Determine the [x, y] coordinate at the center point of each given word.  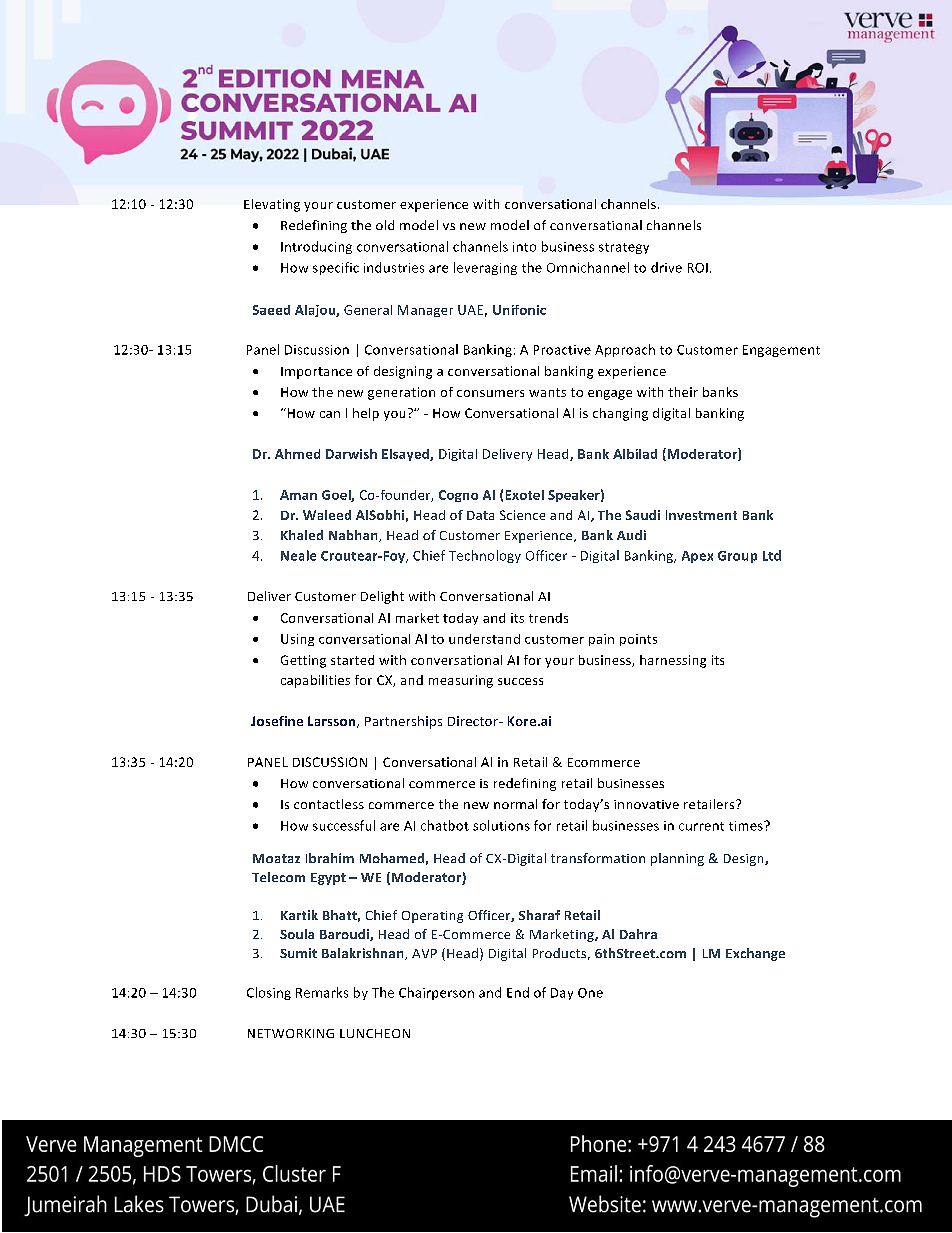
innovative [646, 804]
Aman [298, 495]
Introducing [316, 247]
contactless [329, 804]
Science [522, 515]
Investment [701, 515]
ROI [698, 268]
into [524, 247]
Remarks [322, 992]
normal [515, 804]
